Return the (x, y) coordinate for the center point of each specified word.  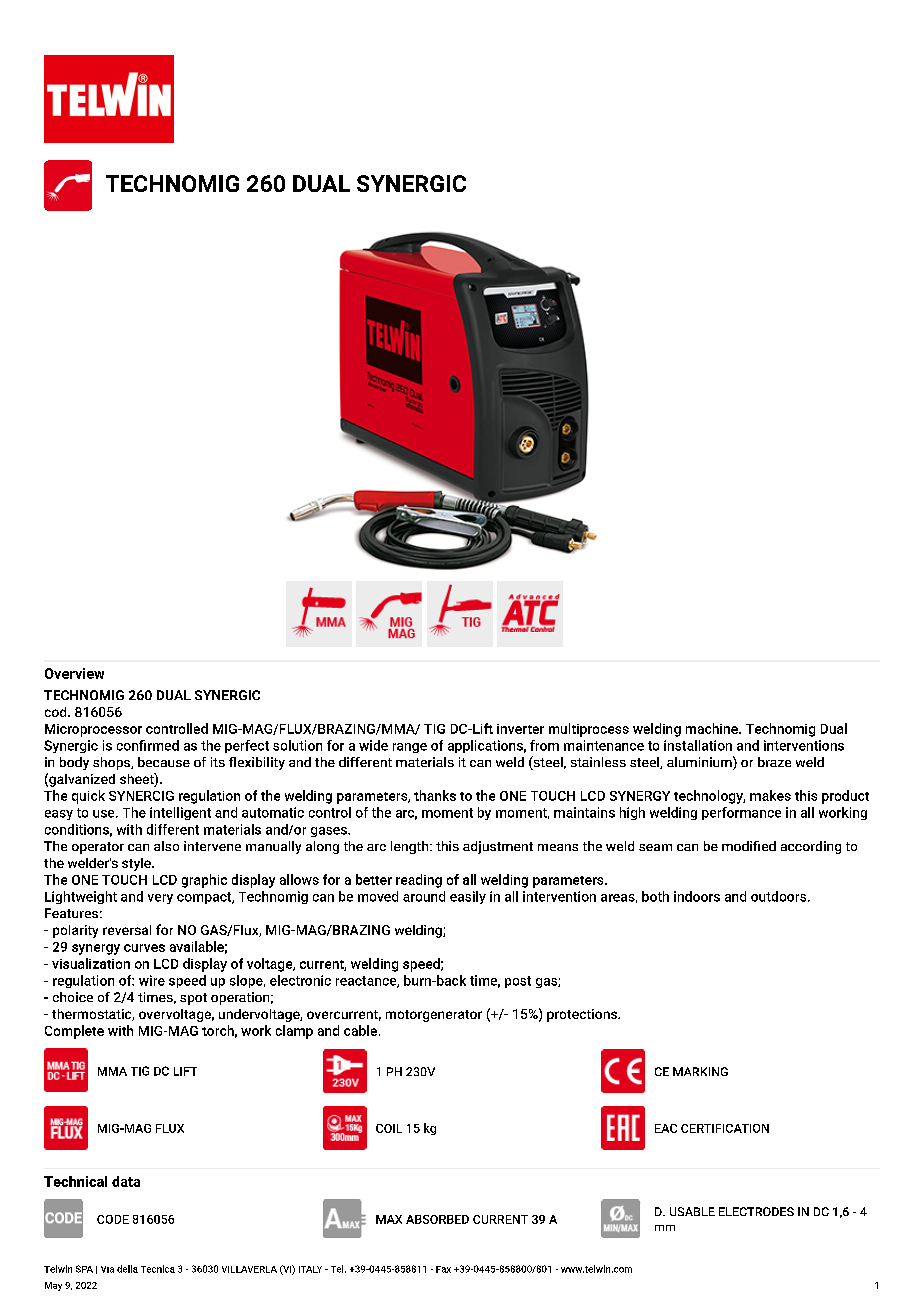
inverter (520, 729)
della (127, 1269)
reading (419, 881)
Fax (443, 1269)
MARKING (700, 1071)
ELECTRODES (756, 1211)
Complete (74, 1032)
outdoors (780, 896)
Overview (74, 673)
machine (713, 728)
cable (360, 1030)
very (160, 899)
